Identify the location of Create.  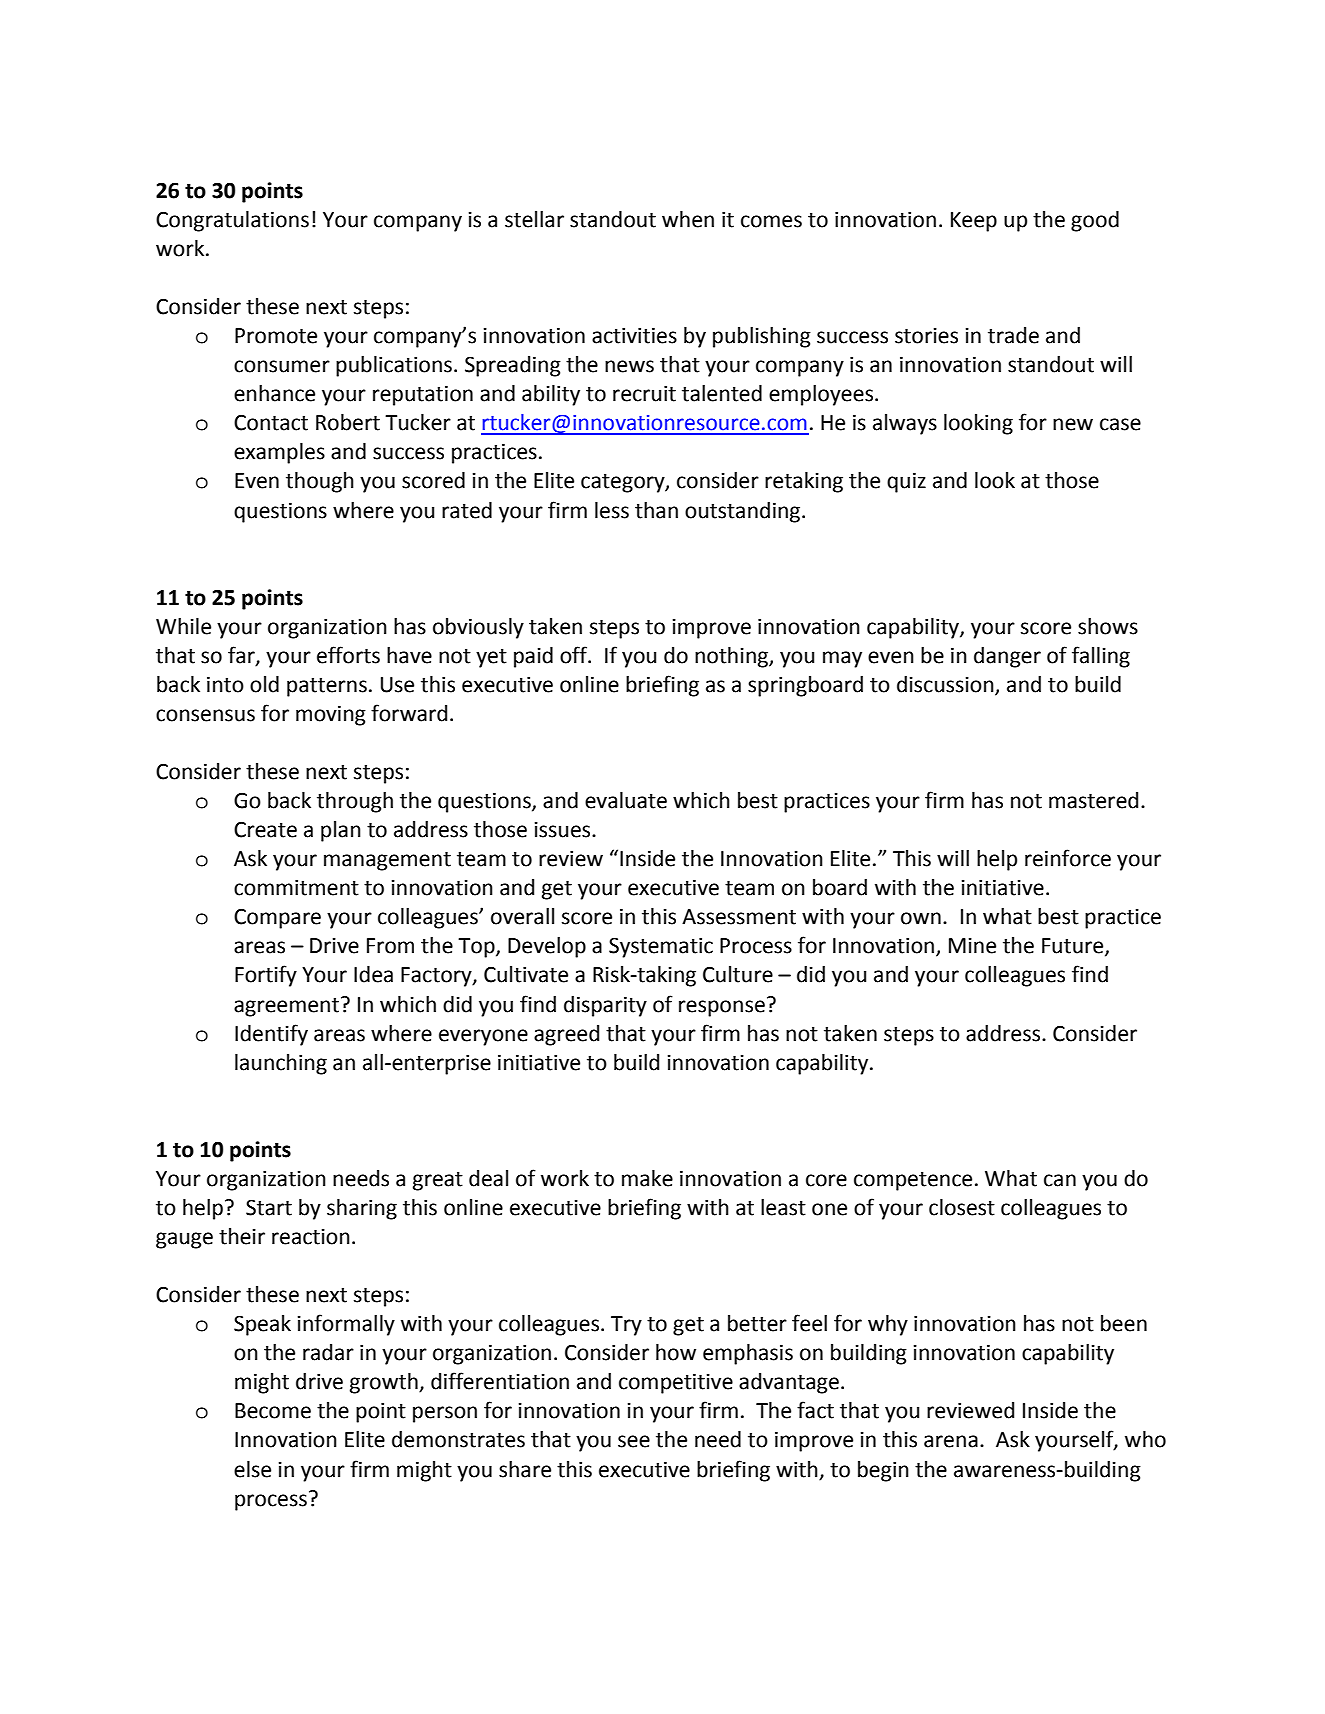
(265, 829).
